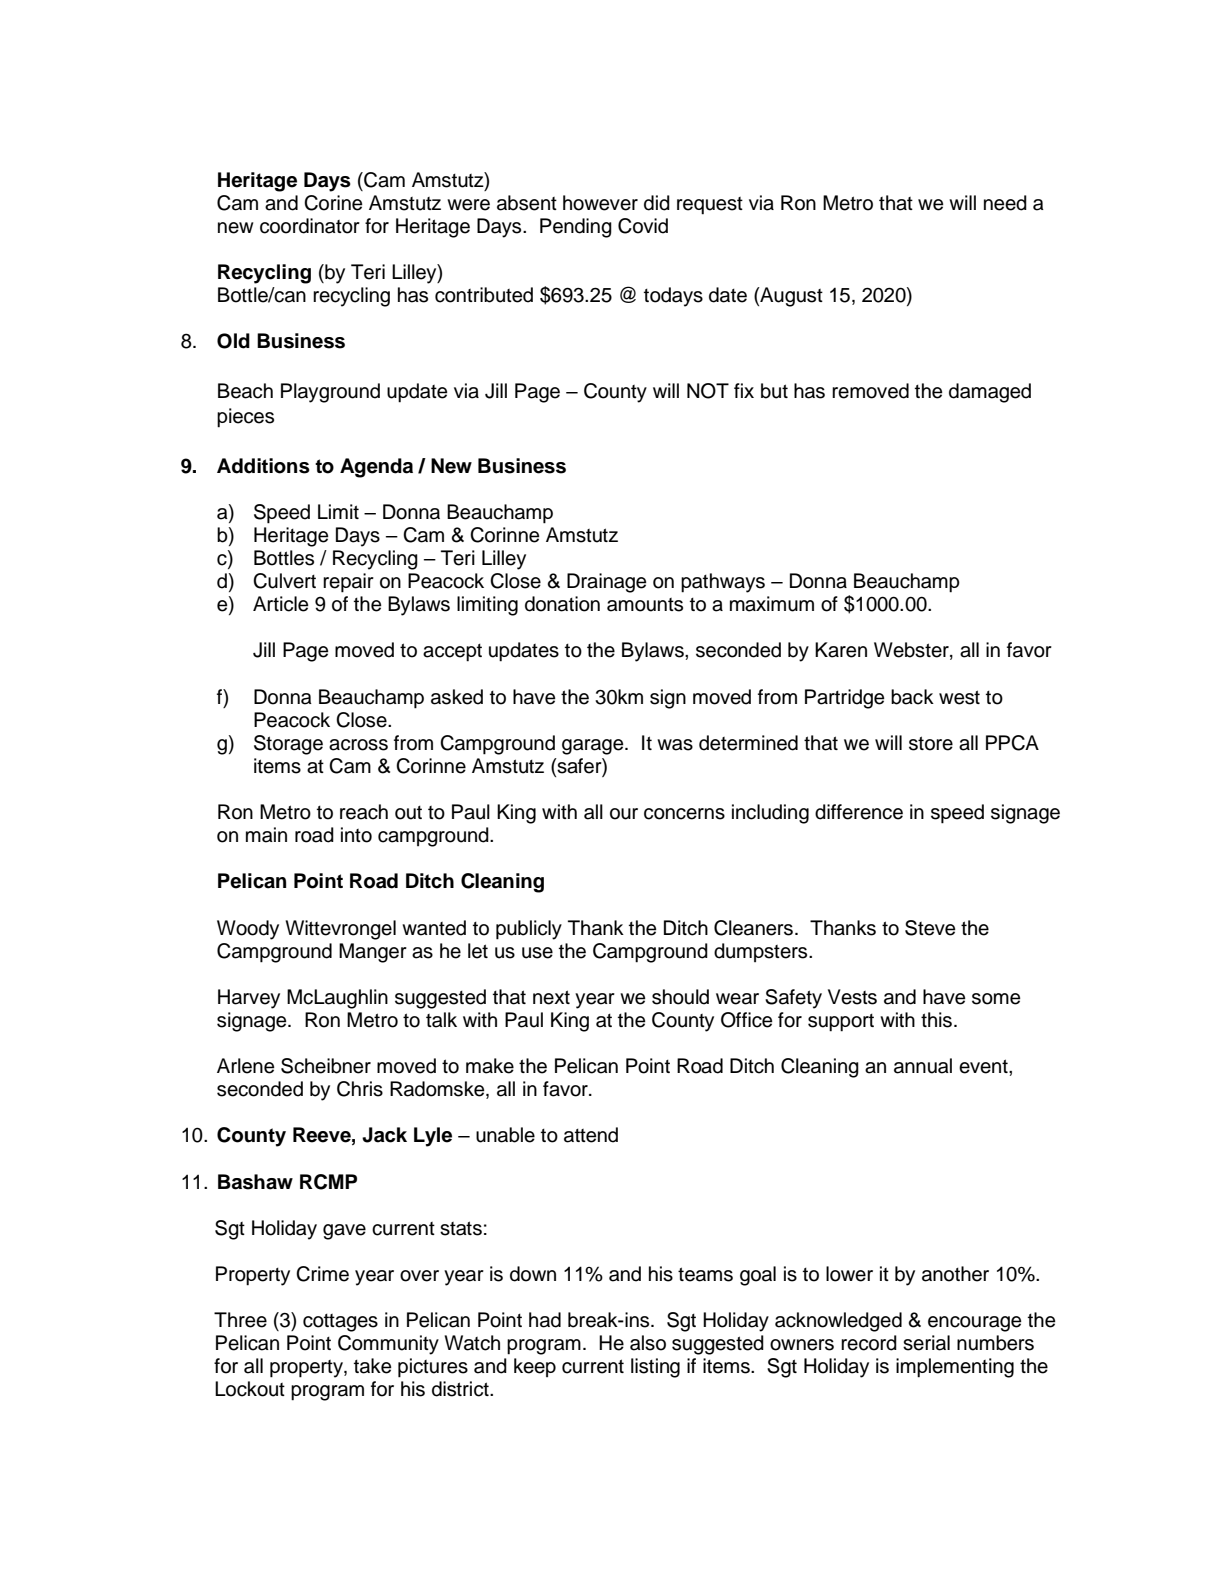  Describe the element at coordinates (1005, 203) in the screenshot. I see `need` at that location.
